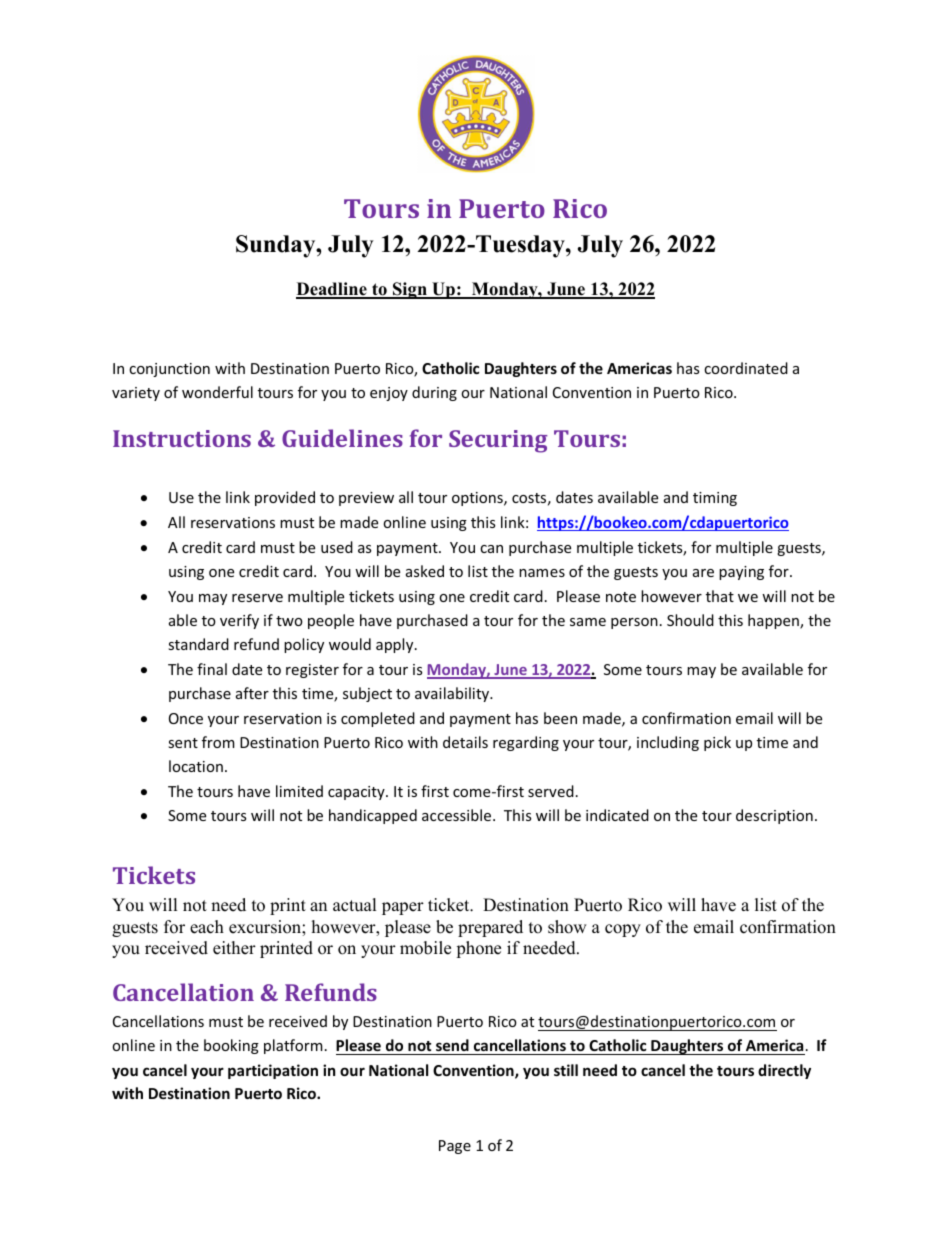  What do you see at coordinates (273, 1071) in the document?
I see `participation` at bounding box center [273, 1071].
